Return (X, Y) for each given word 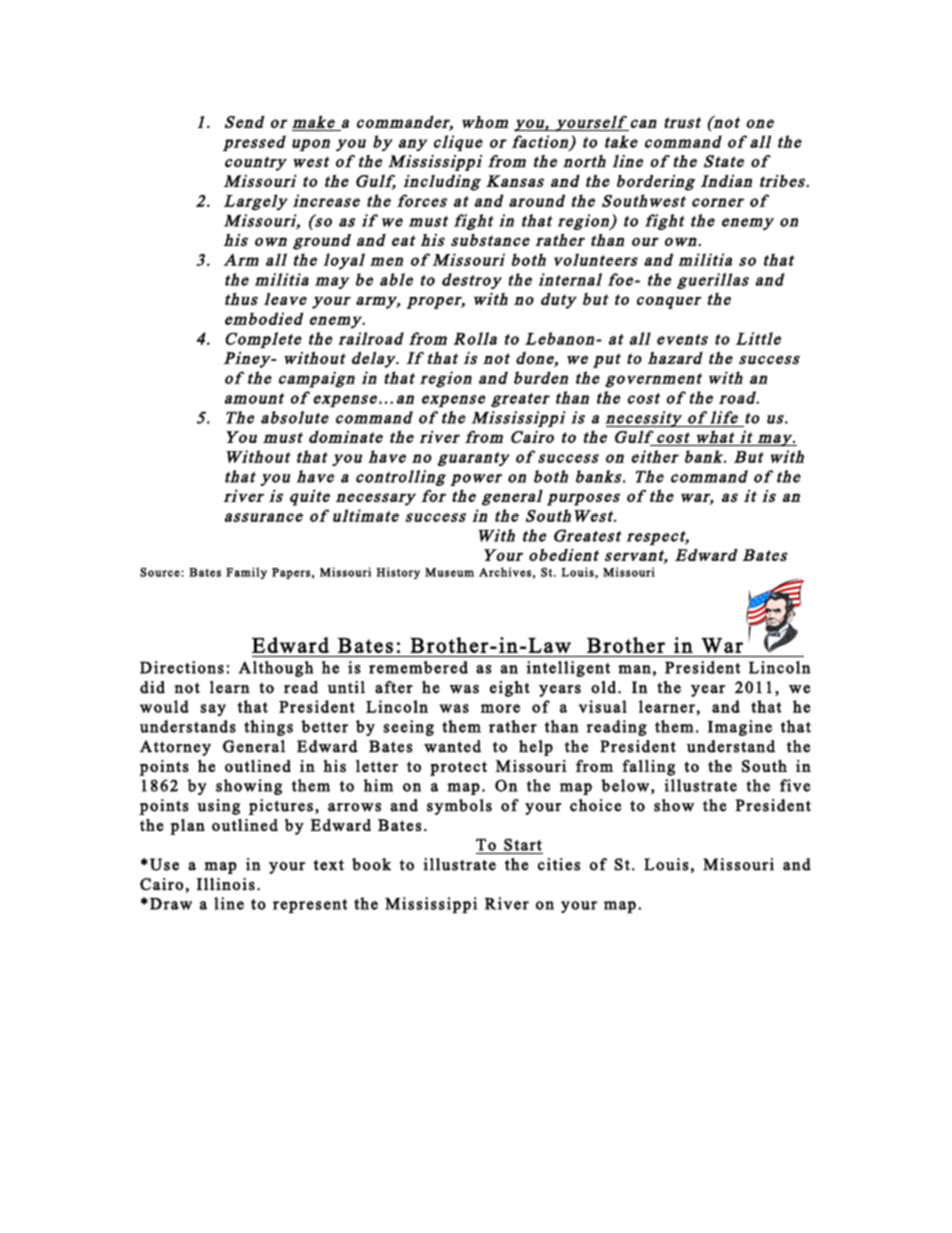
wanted (452, 746)
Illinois (226, 884)
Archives (505, 572)
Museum (449, 572)
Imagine (740, 728)
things (268, 728)
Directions (182, 667)
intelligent (568, 669)
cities (559, 864)
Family (246, 573)
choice (595, 805)
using (218, 807)
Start (523, 844)
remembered (418, 667)
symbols (459, 807)
